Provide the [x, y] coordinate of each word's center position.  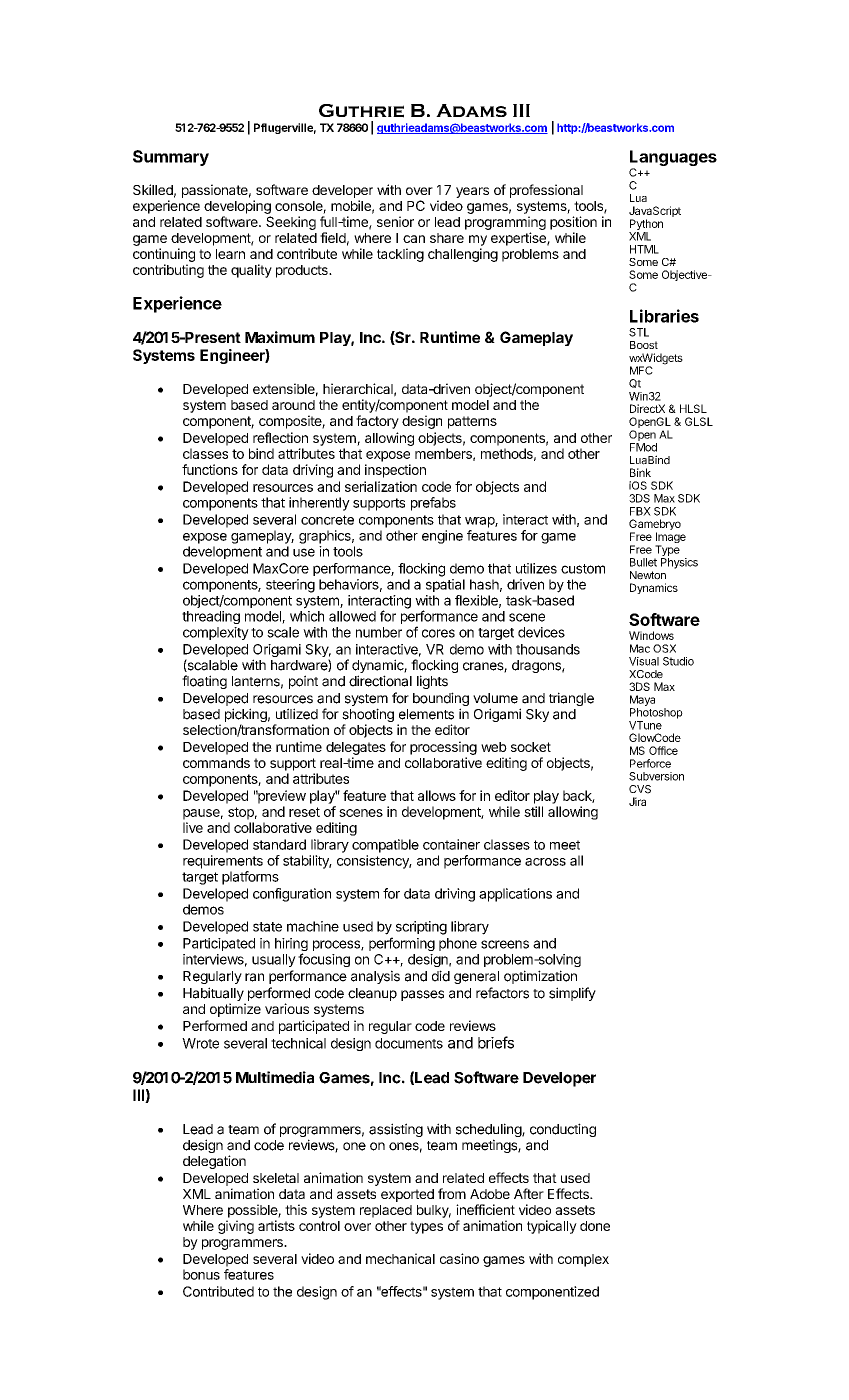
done [595, 1226]
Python [646, 226]
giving [236, 1227]
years [472, 192]
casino [459, 1258]
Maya [642, 700]
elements [426, 714]
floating [204, 682]
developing [237, 207]
